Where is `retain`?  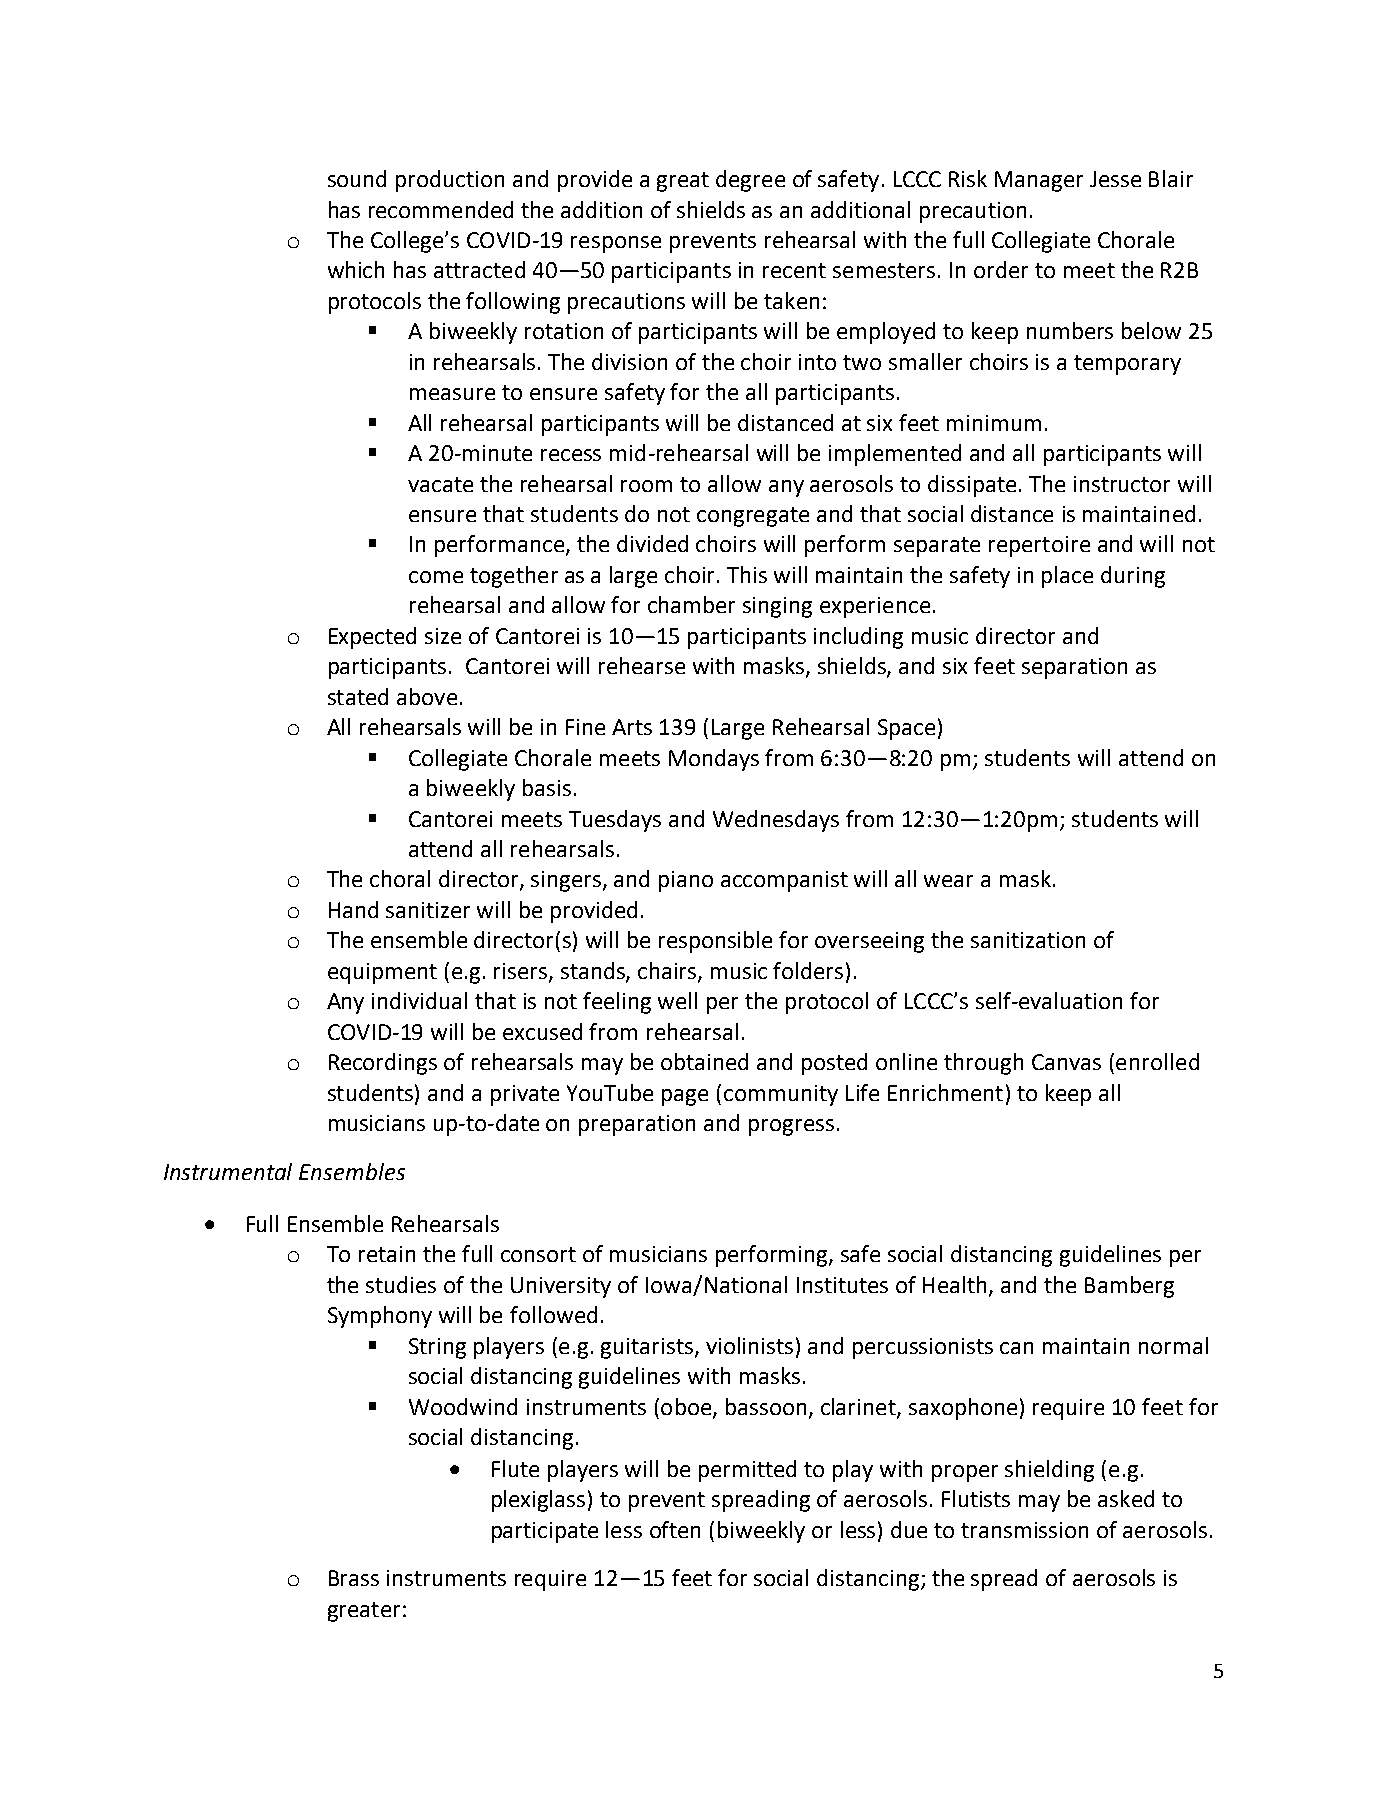 retain is located at coordinates (387, 1254).
